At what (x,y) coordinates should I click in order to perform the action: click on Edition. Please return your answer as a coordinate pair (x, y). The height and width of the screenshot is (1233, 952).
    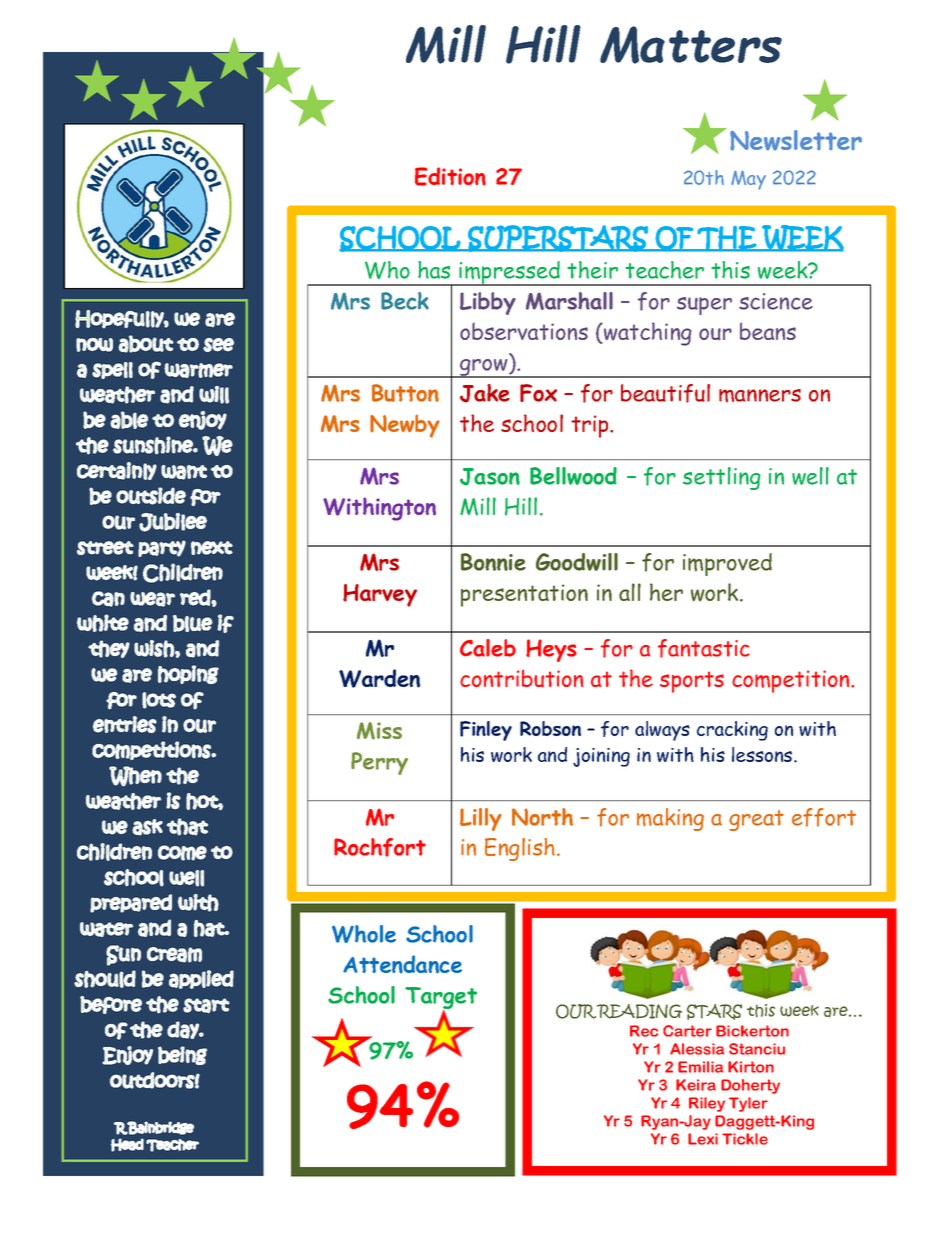
    Looking at the image, I should click on (450, 176).
